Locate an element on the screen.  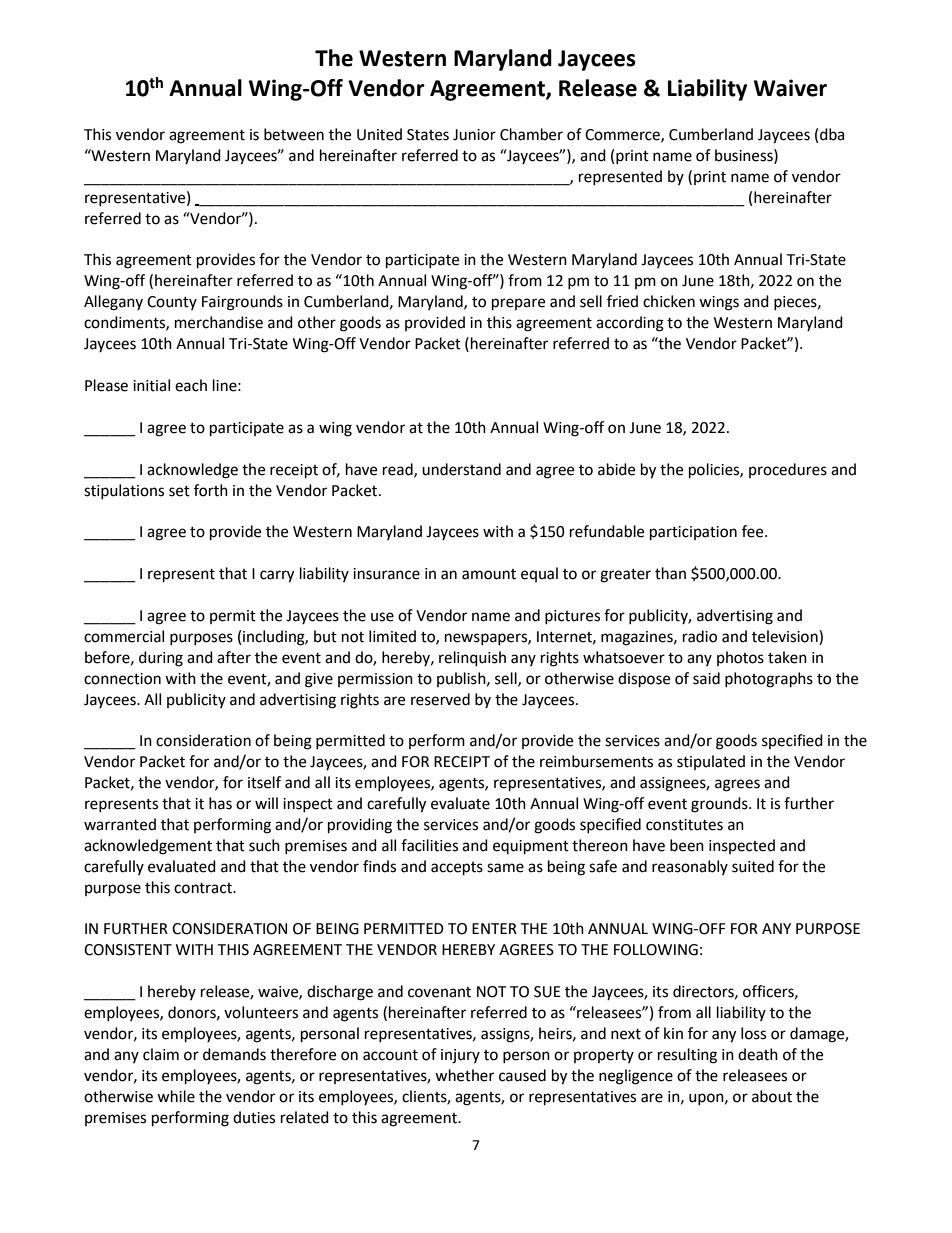
procedures is located at coordinates (788, 470).
